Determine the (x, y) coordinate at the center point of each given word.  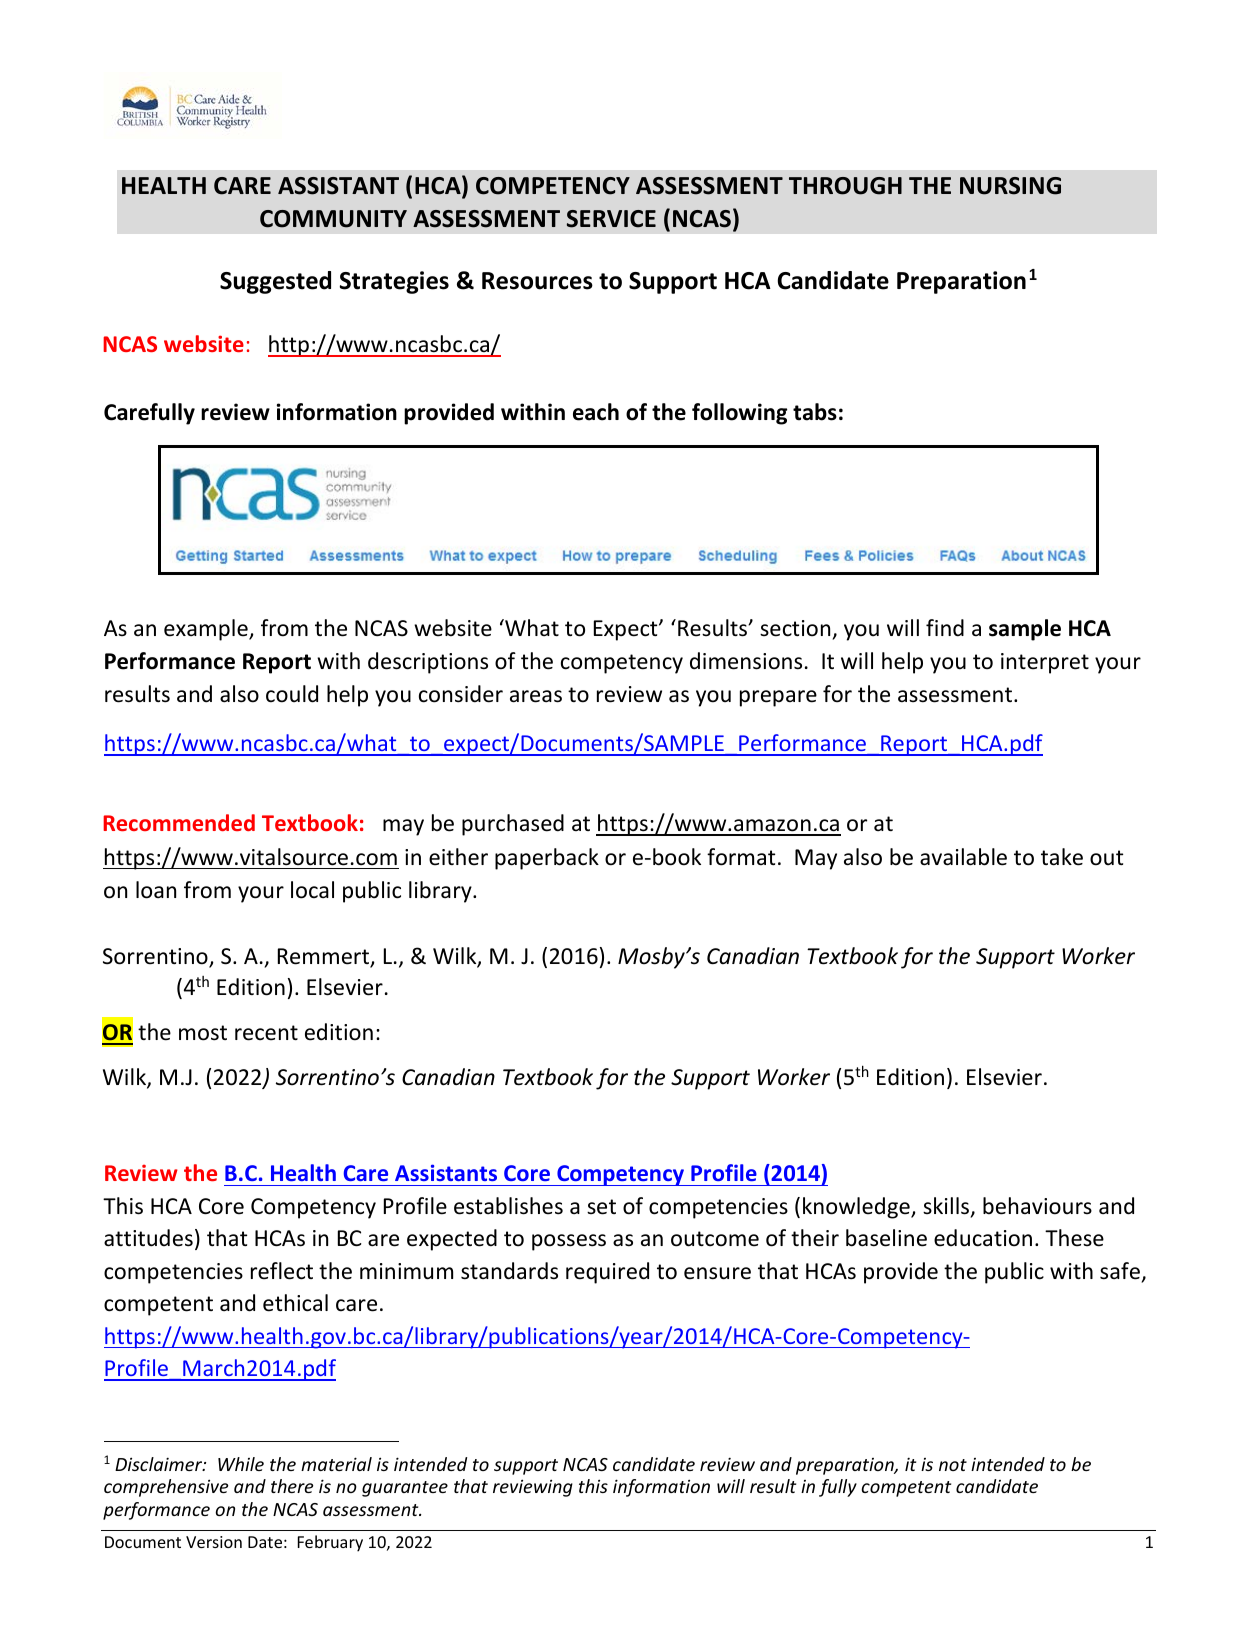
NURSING (1010, 186)
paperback (547, 859)
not (953, 1465)
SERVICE (611, 219)
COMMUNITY (333, 219)
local (312, 890)
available (963, 857)
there (292, 1486)
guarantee (405, 1489)
